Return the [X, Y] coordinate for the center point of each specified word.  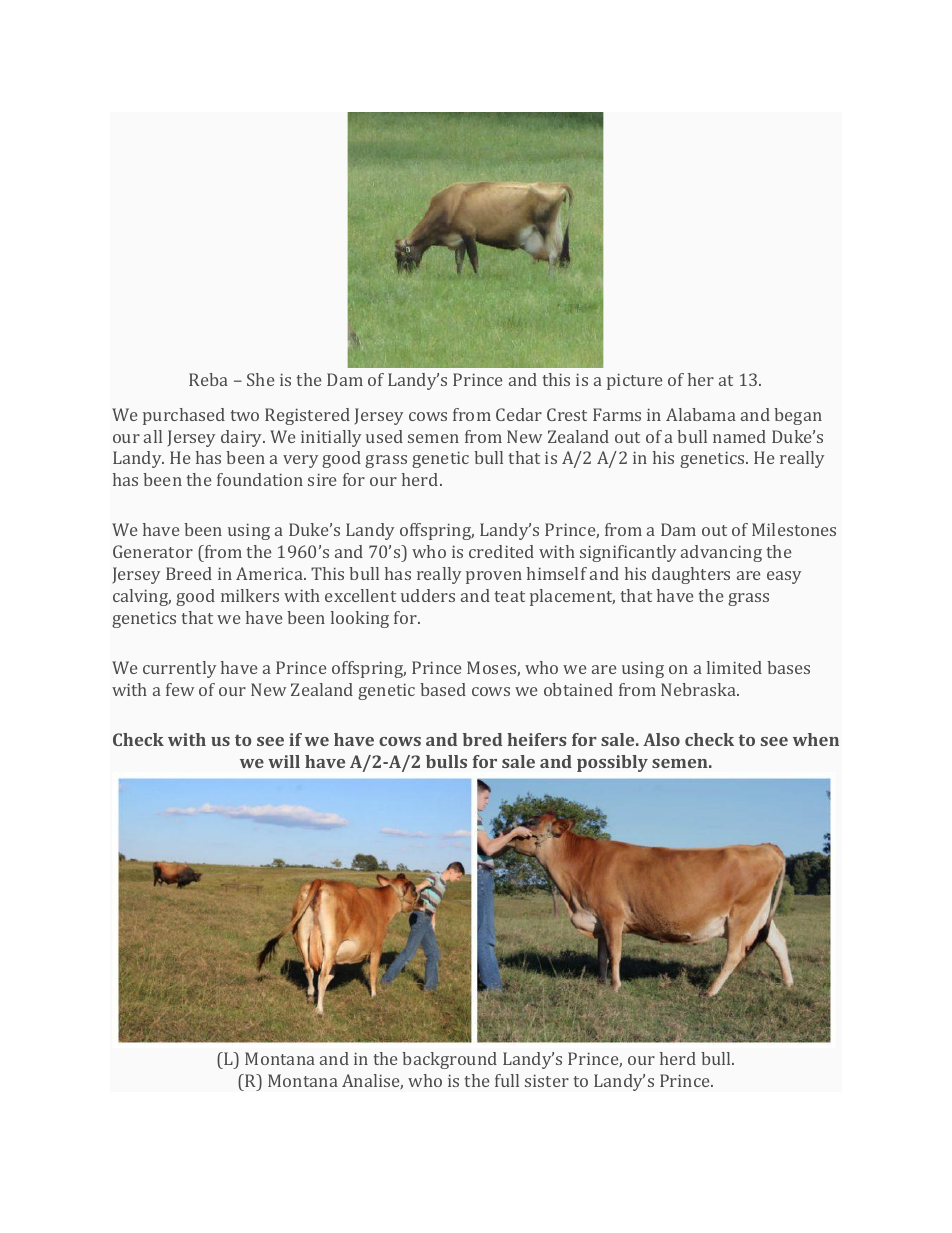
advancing [721, 553]
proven [494, 577]
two [245, 415]
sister [547, 1080]
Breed [189, 573]
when [816, 739]
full [507, 1080]
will [284, 761]
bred [482, 739]
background [449, 1060]
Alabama [701, 414]
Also [661, 739]
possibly [612, 763]
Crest [567, 414]
